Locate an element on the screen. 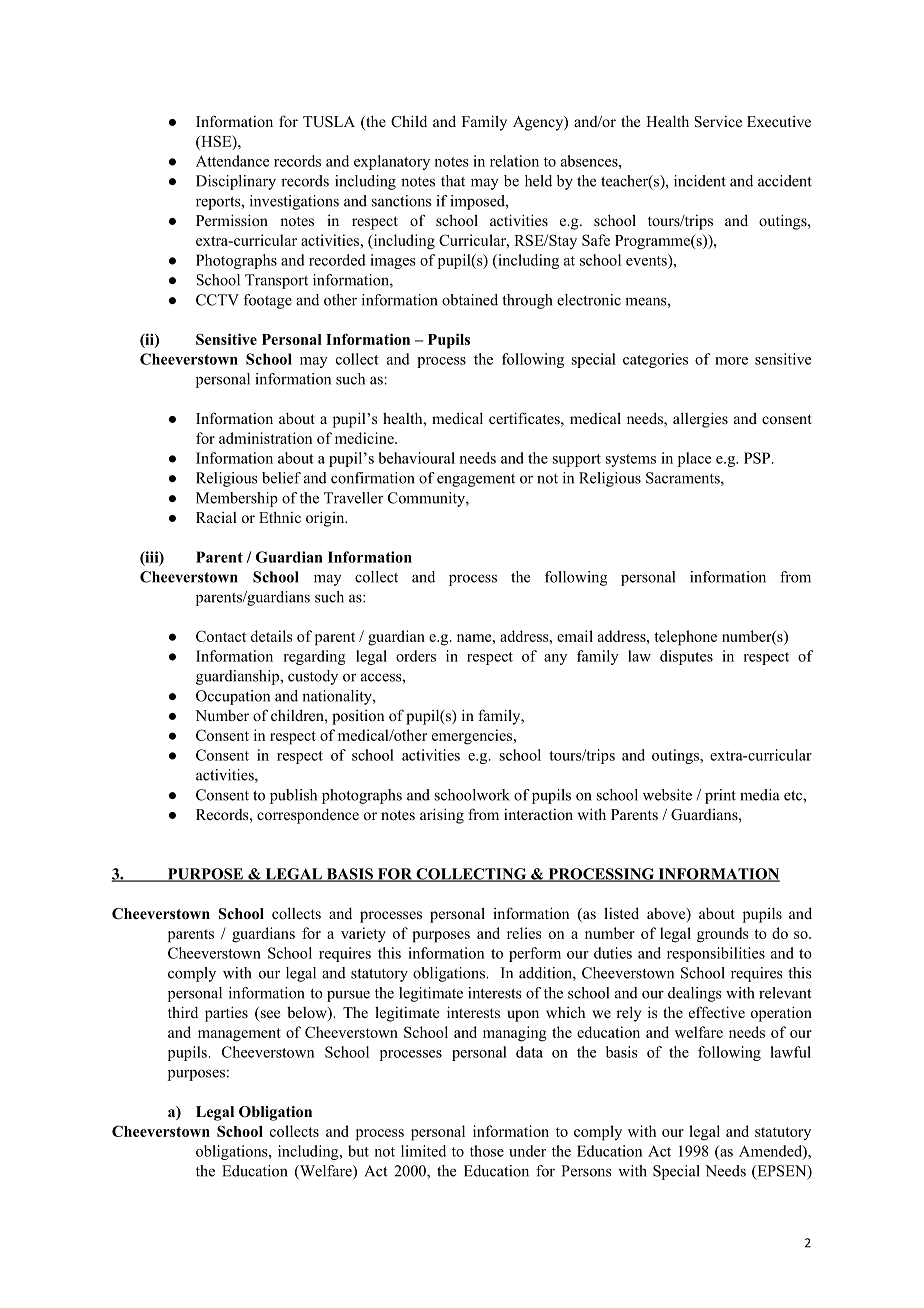  correspondence is located at coordinates (308, 816).
